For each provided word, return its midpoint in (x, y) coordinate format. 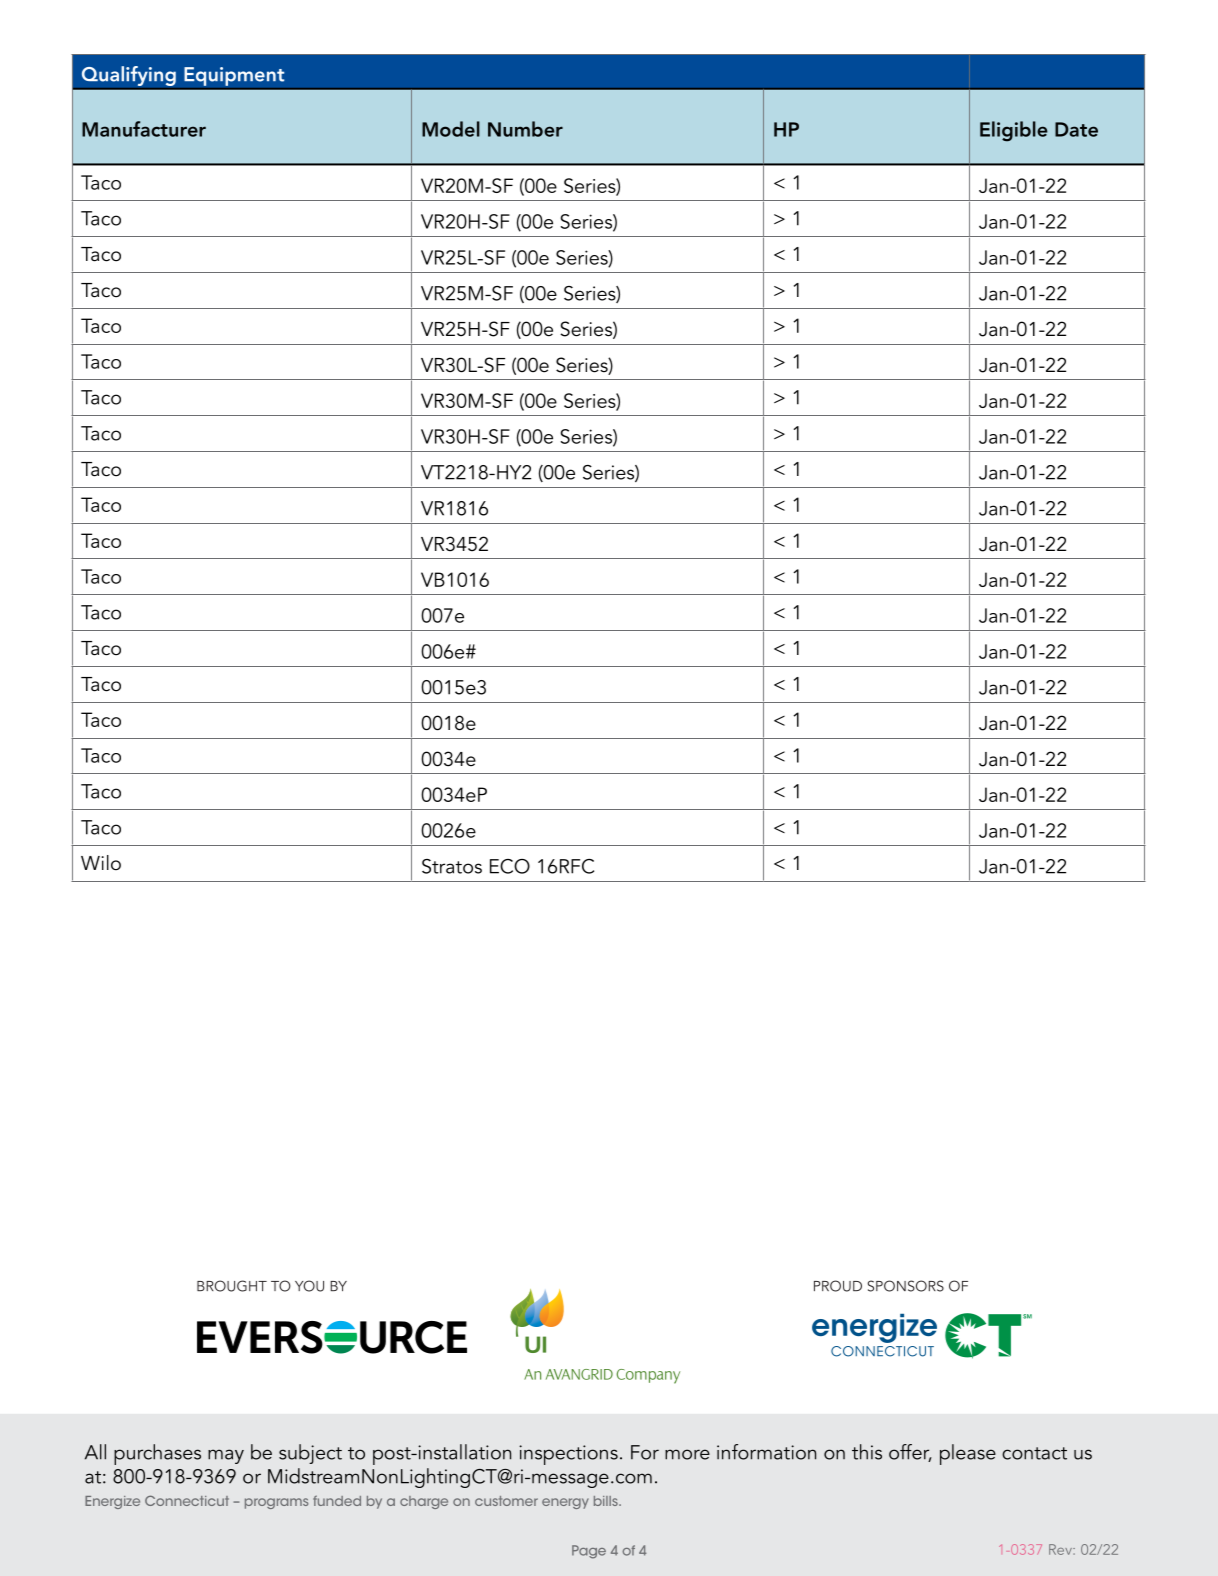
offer (910, 1453)
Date (1076, 129)
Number (525, 129)
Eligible (1014, 131)
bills (607, 1501)
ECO (510, 866)
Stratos (452, 866)
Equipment (234, 76)
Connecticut (187, 1500)
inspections (568, 1455)
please (968, 1454)
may (226, 1456)
